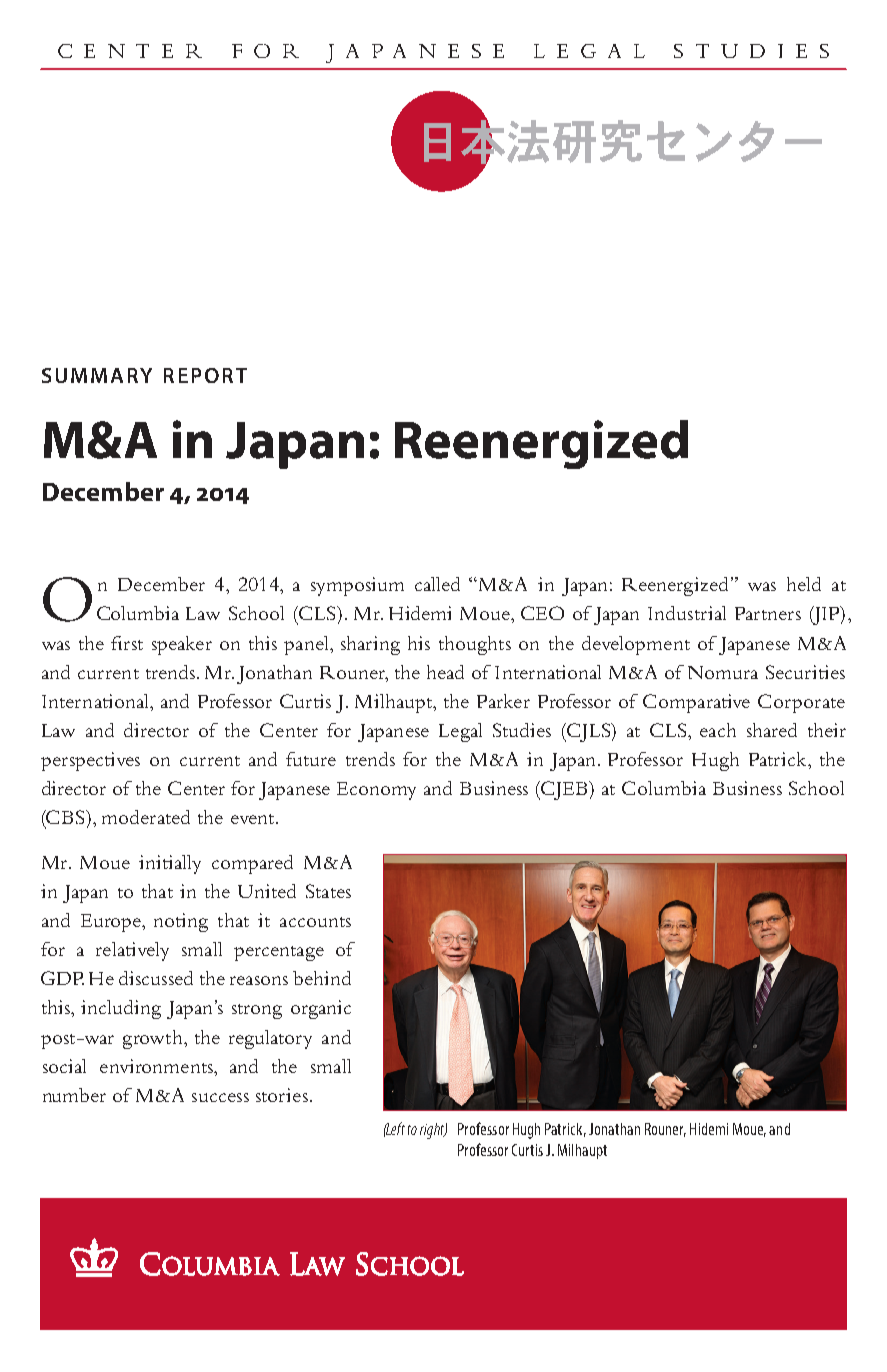 This screenshot has height=1372, width=887. Describe the element at coordinates (90, 761) in the screenshot. I see `perspectives` at that location.
